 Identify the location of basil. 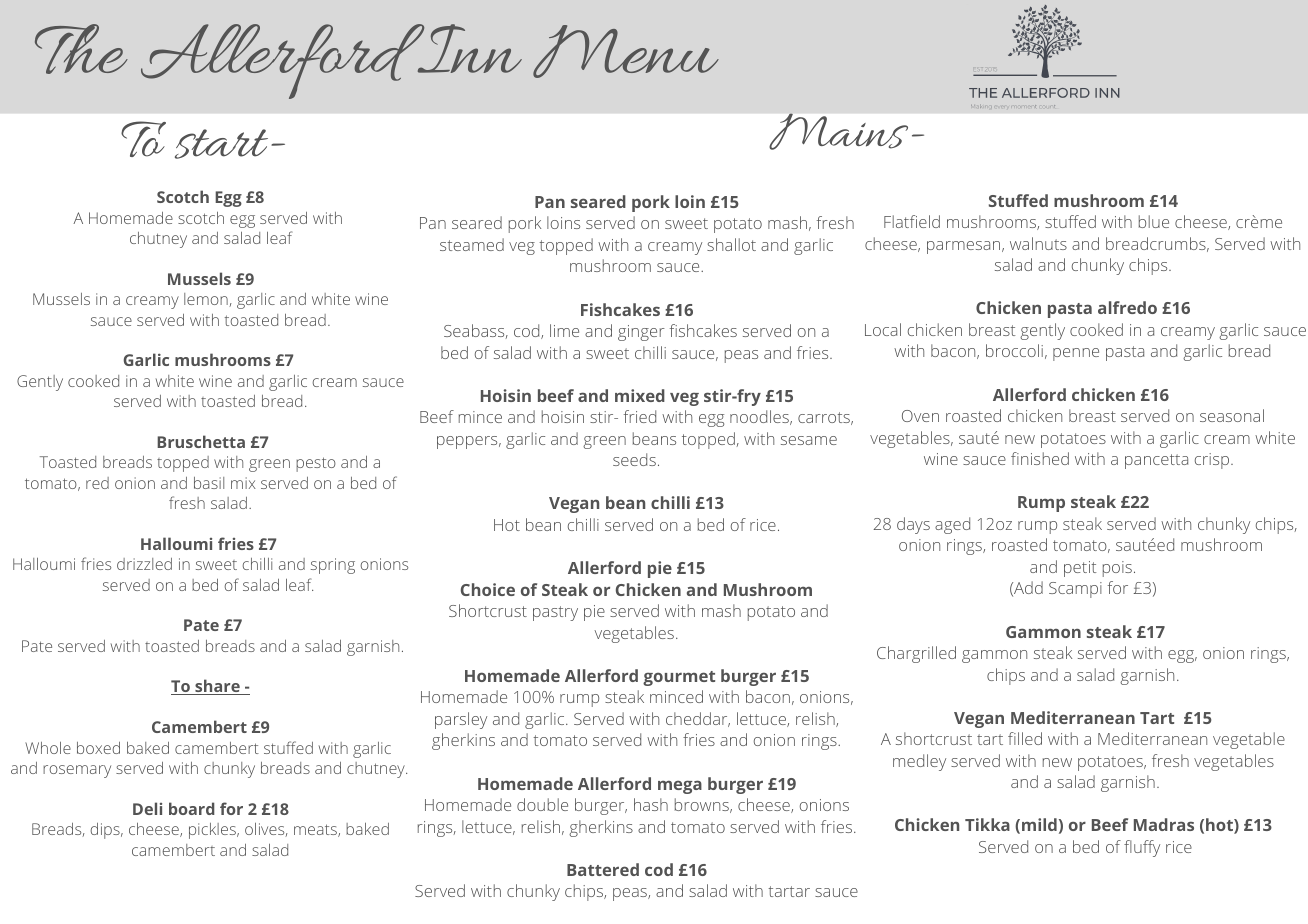
(209, 483).
